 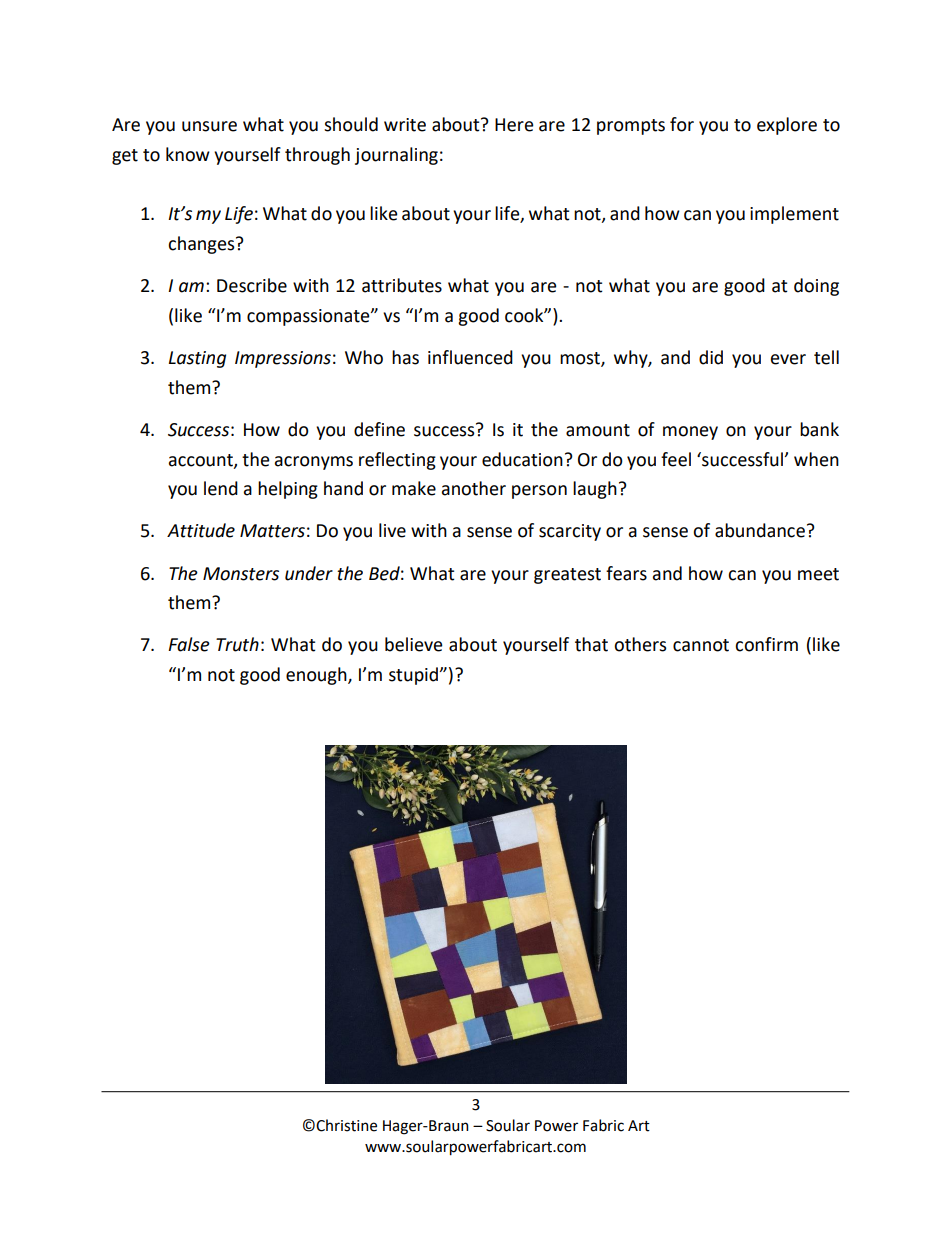 What do you see at coordinates (197, 359) in the page?
I see `Lasting` at bounding box center [197, 359].
